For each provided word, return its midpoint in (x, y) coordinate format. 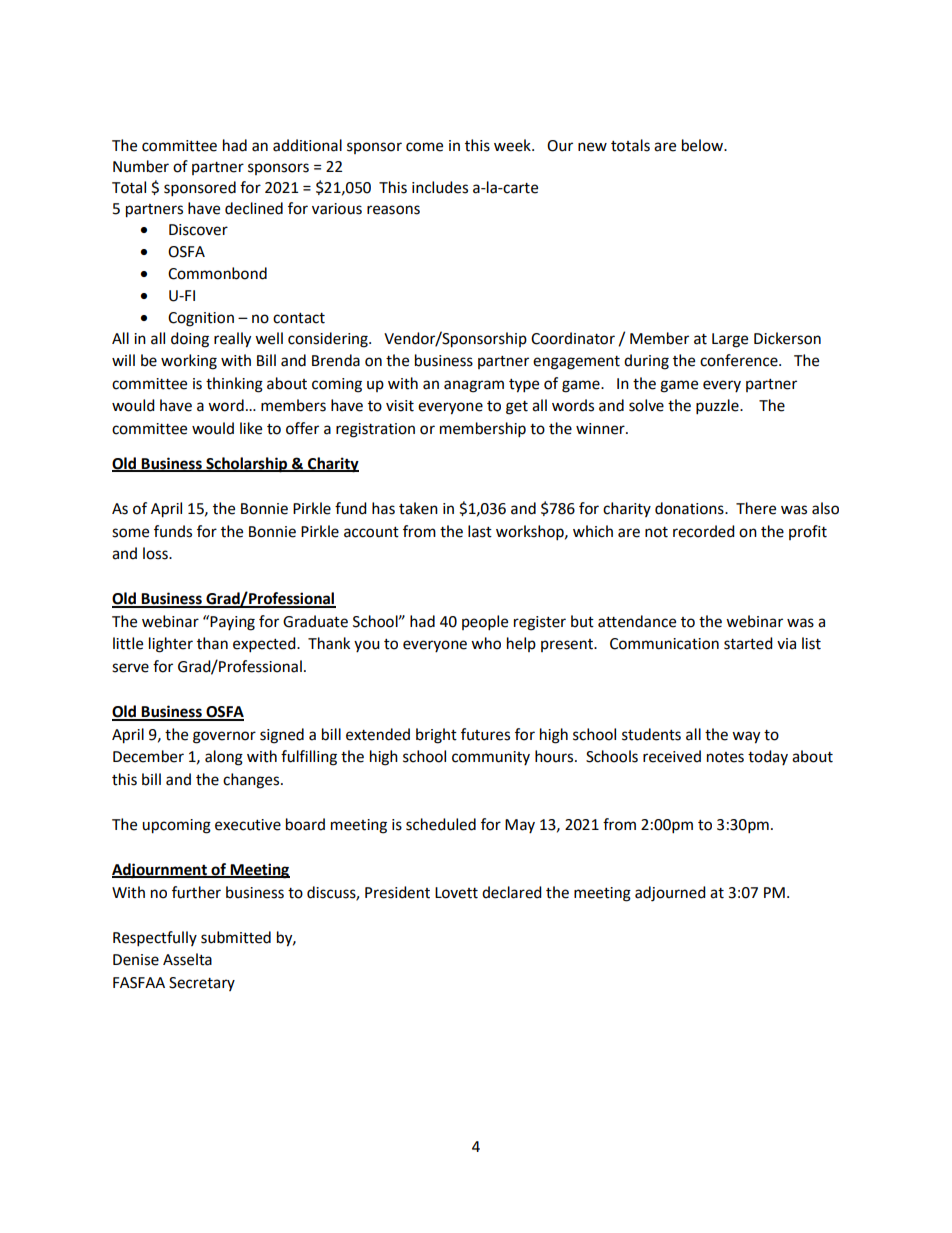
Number (141, 166)
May (520, 826)
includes (440, 187)
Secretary (202, 984)
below (704, 145)
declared (512, 892)
